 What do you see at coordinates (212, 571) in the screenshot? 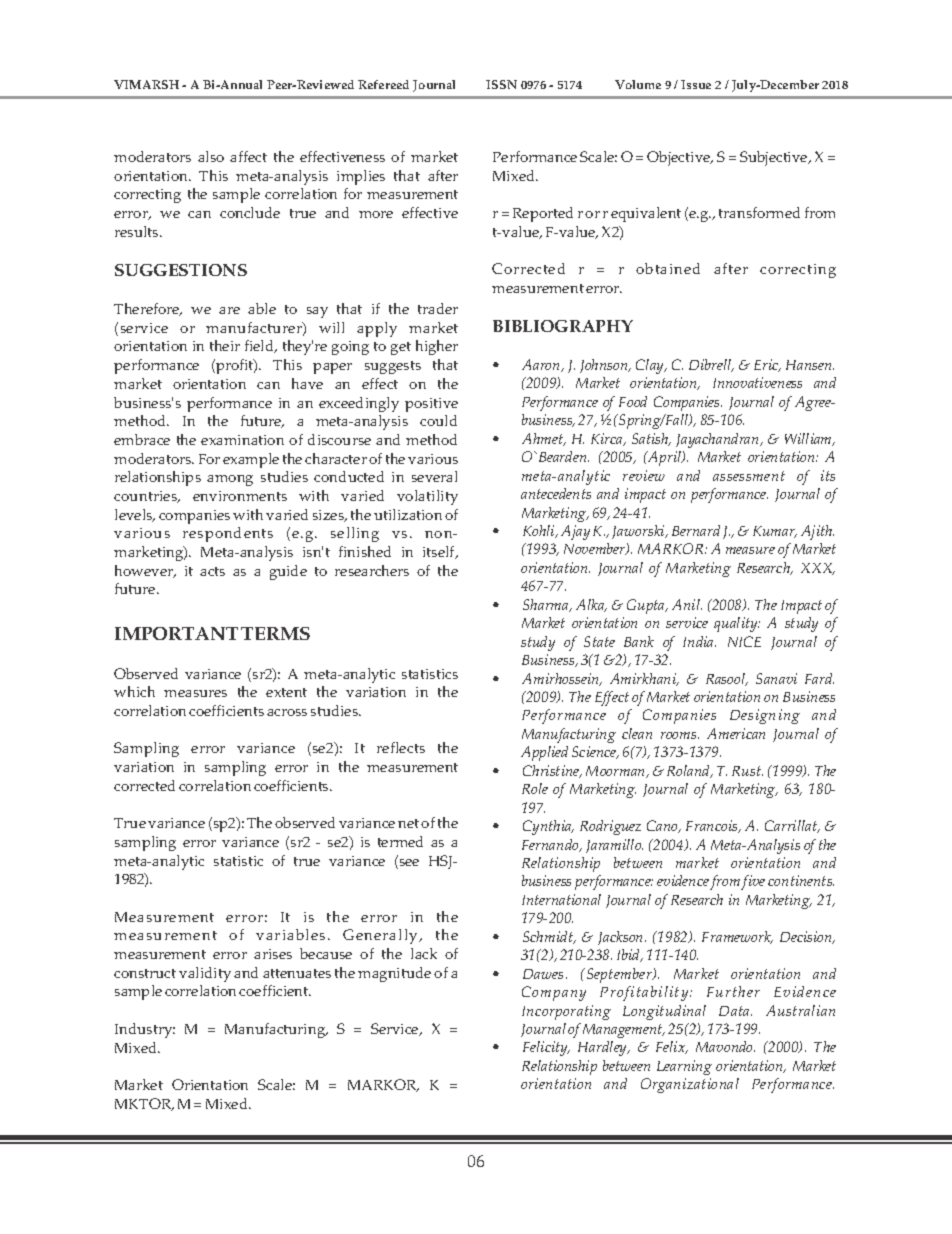
I see `acts` at bounding box center [212, 571].
